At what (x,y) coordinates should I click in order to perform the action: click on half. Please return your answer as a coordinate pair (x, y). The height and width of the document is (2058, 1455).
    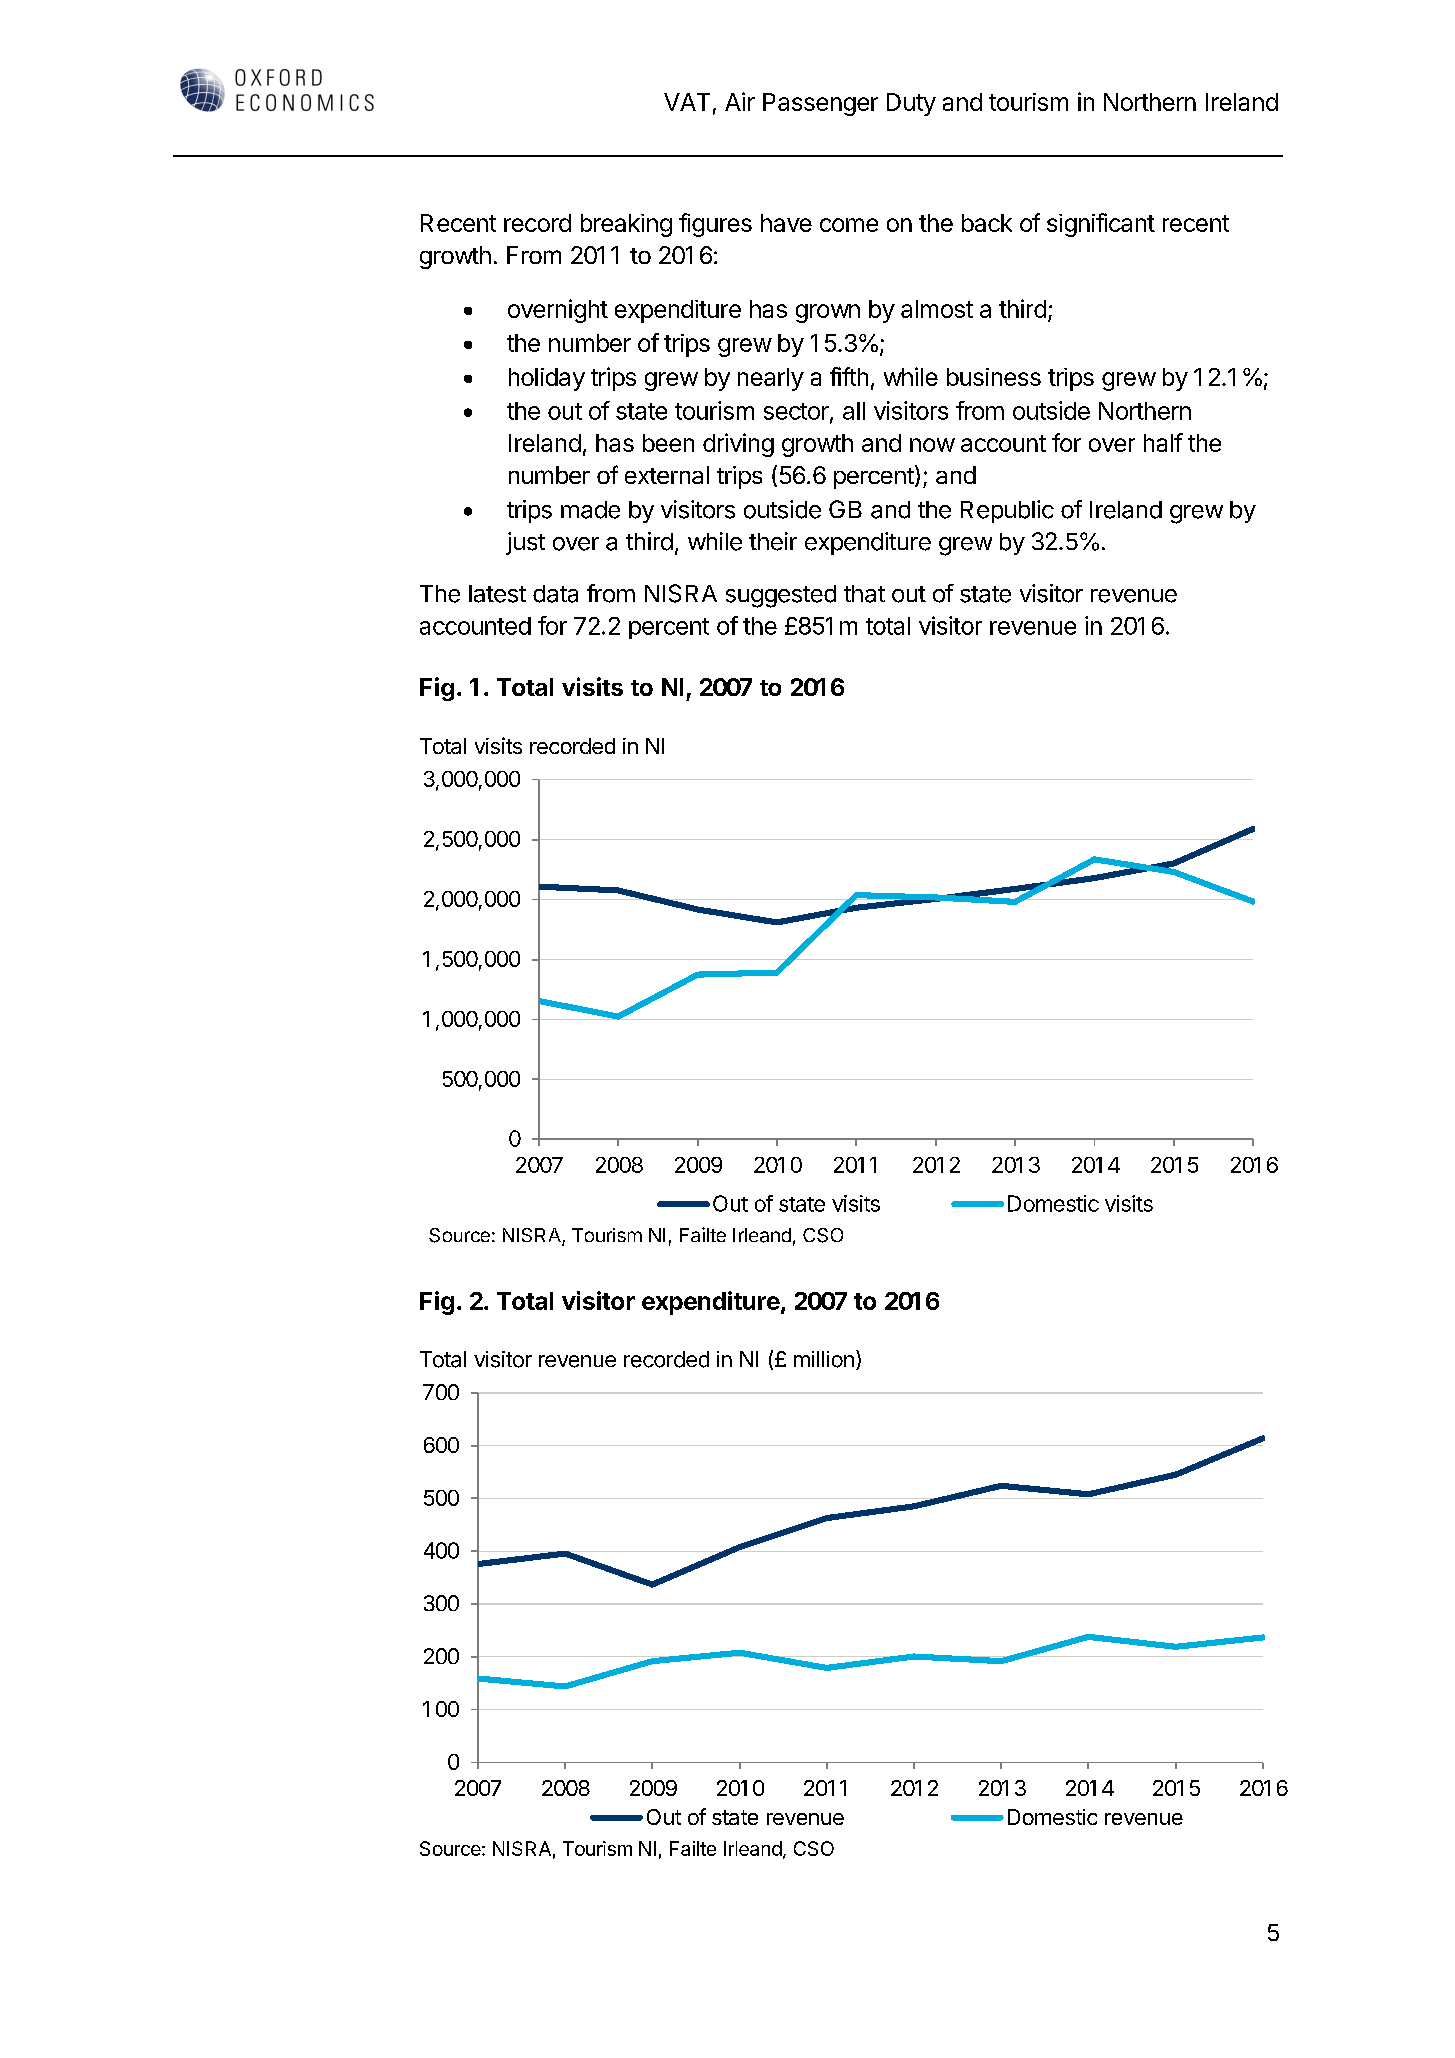
    Looking at the image, I should click on (1163, 442).
